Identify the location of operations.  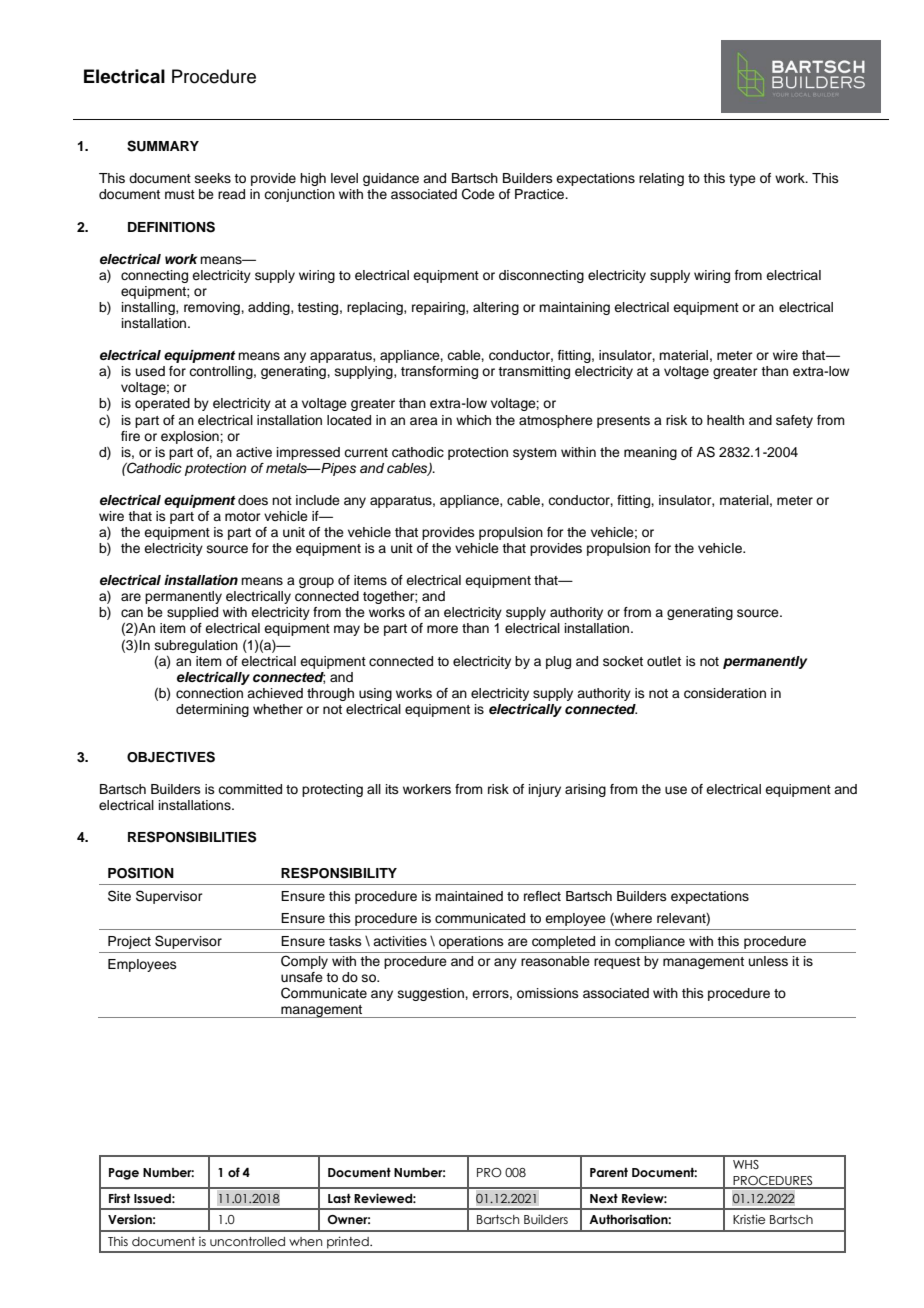
(471, 942).
